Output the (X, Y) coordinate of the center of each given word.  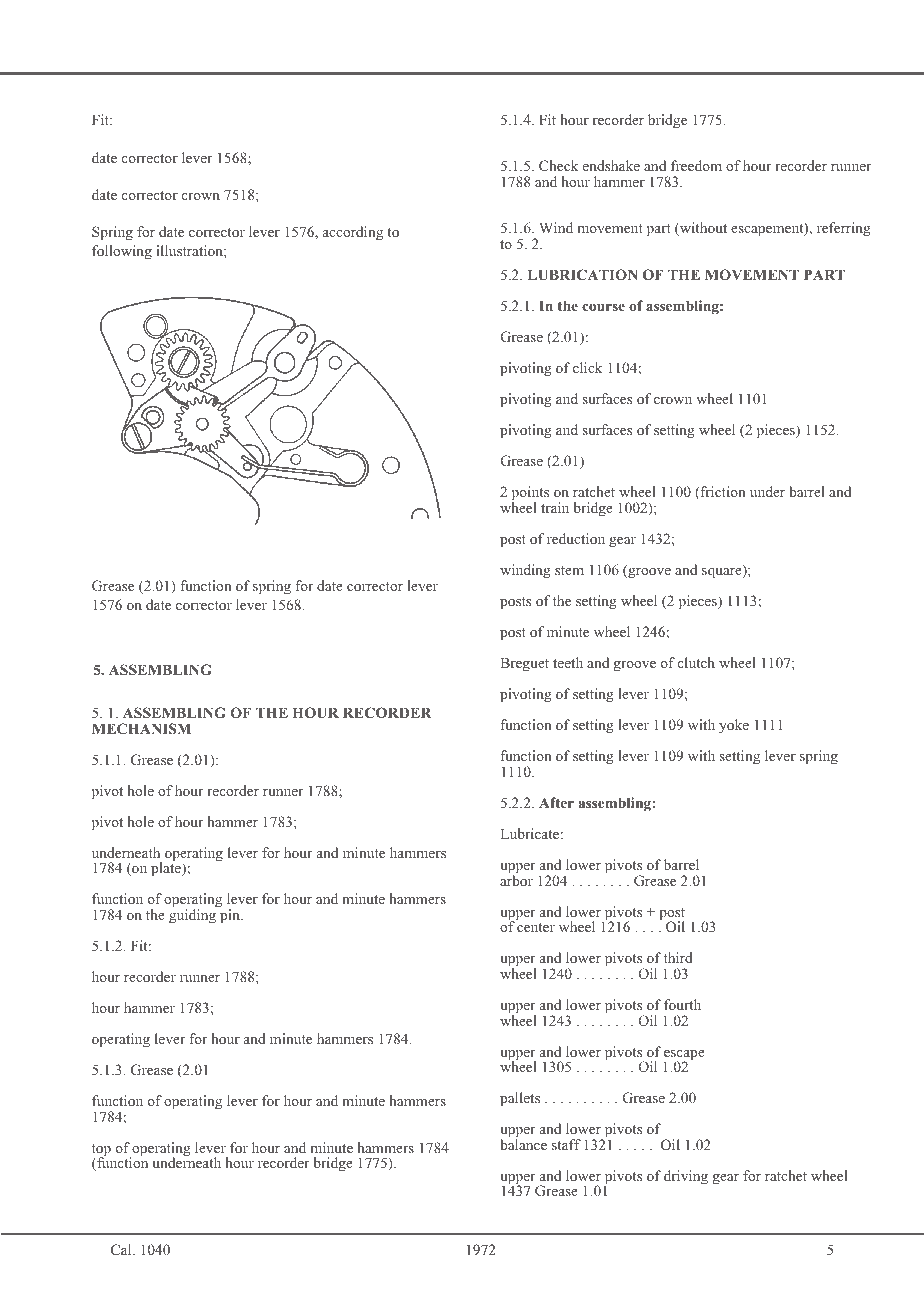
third (678, 957)
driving (686, 1177)
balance (523, 1143)
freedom (696, 165)
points (530, 495)
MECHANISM (141, 728)
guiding (193, 915)
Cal (122, 1249)
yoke (734, 726)
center (536, 927)
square (723, 573)
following (122, 252)
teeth (568, 662)
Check (558, 165)
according (353, 233)
